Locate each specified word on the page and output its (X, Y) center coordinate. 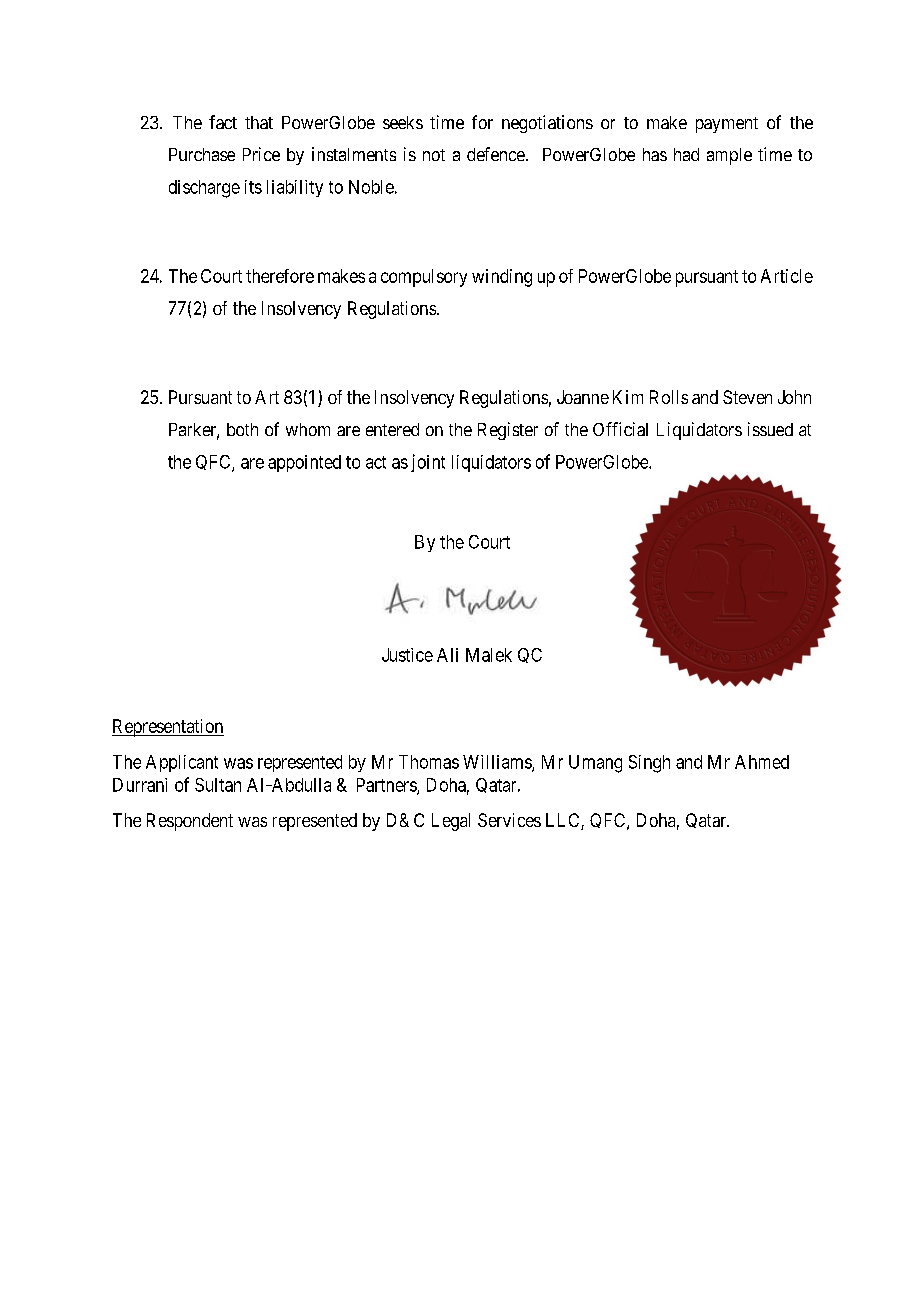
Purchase (202, 154)
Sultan (218, 785)
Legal (451, 822)
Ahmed (762, 762)
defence (496, 154)
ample (729, 156)
